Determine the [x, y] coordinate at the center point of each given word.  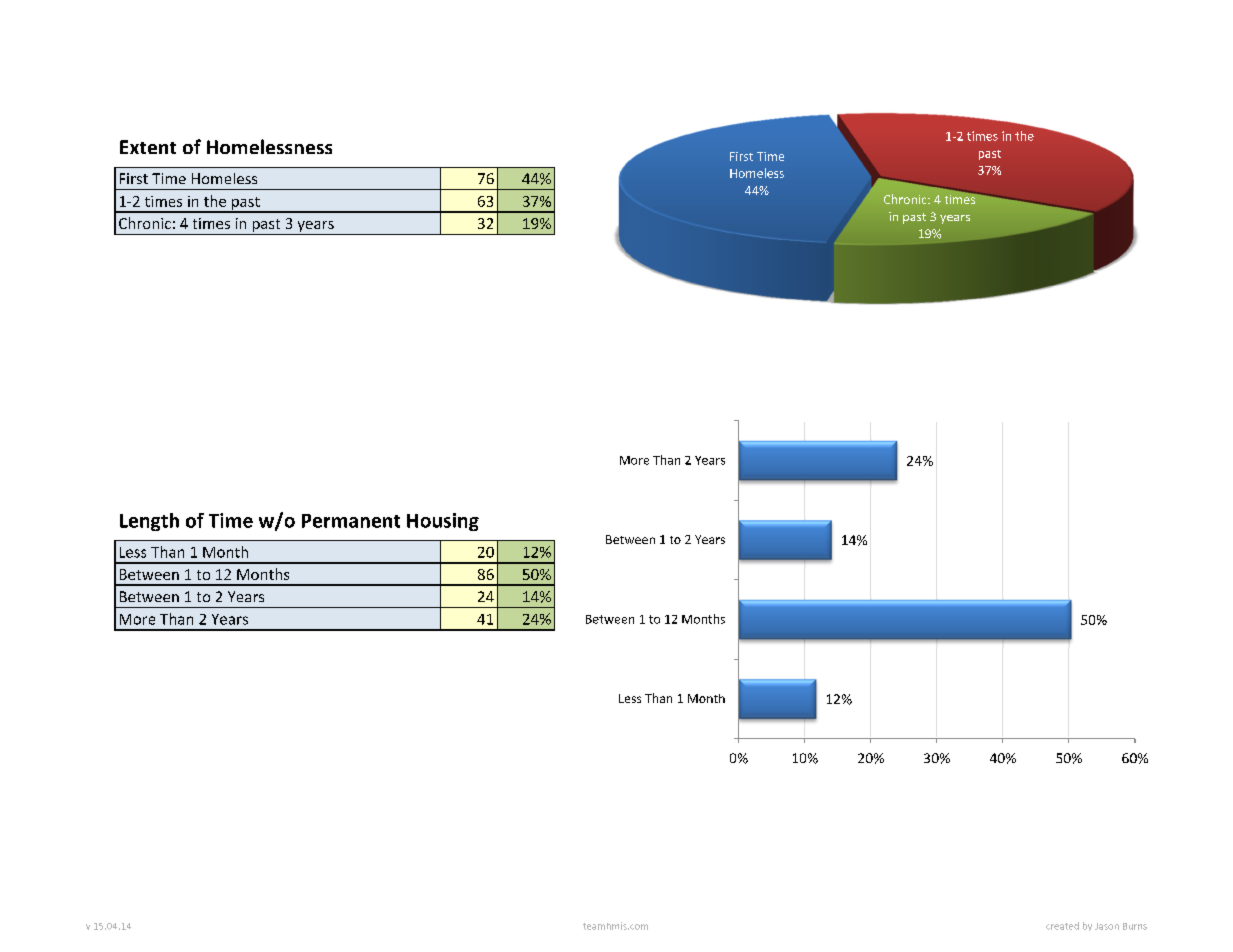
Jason [1107, 926]
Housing [443, 522]
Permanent [351, 521]
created [1062, 926]
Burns [1135, 926]
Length [149, 522]
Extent [148, 147]
